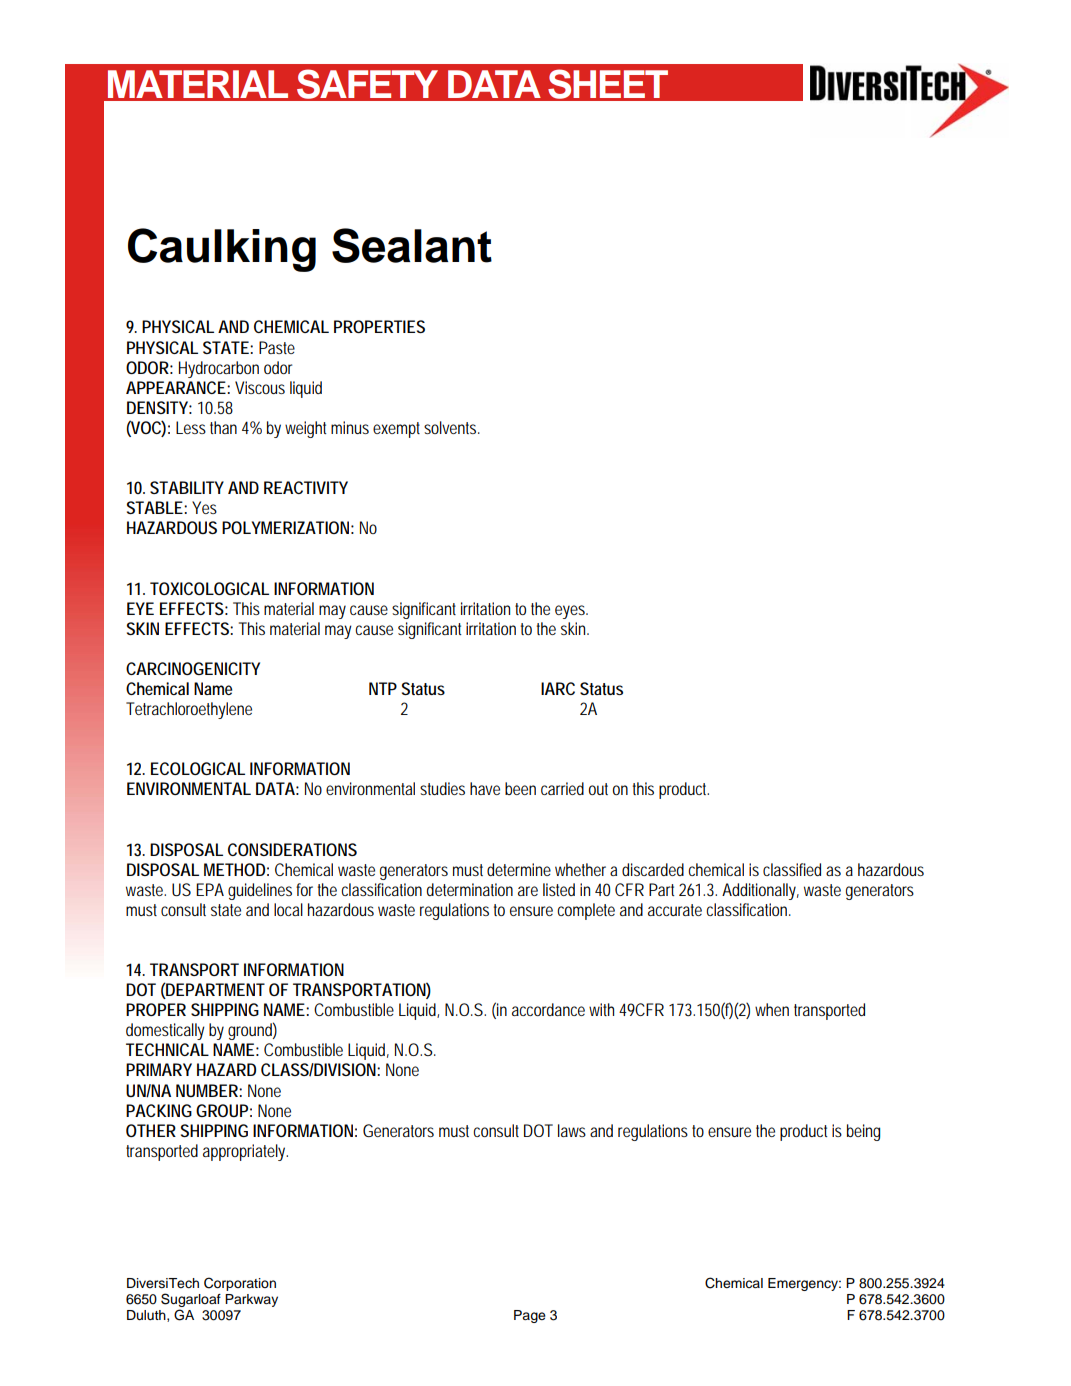 The width and height of the screenshot is (1071, 1386). I want to click on Corporation, so click(240, 1284).
